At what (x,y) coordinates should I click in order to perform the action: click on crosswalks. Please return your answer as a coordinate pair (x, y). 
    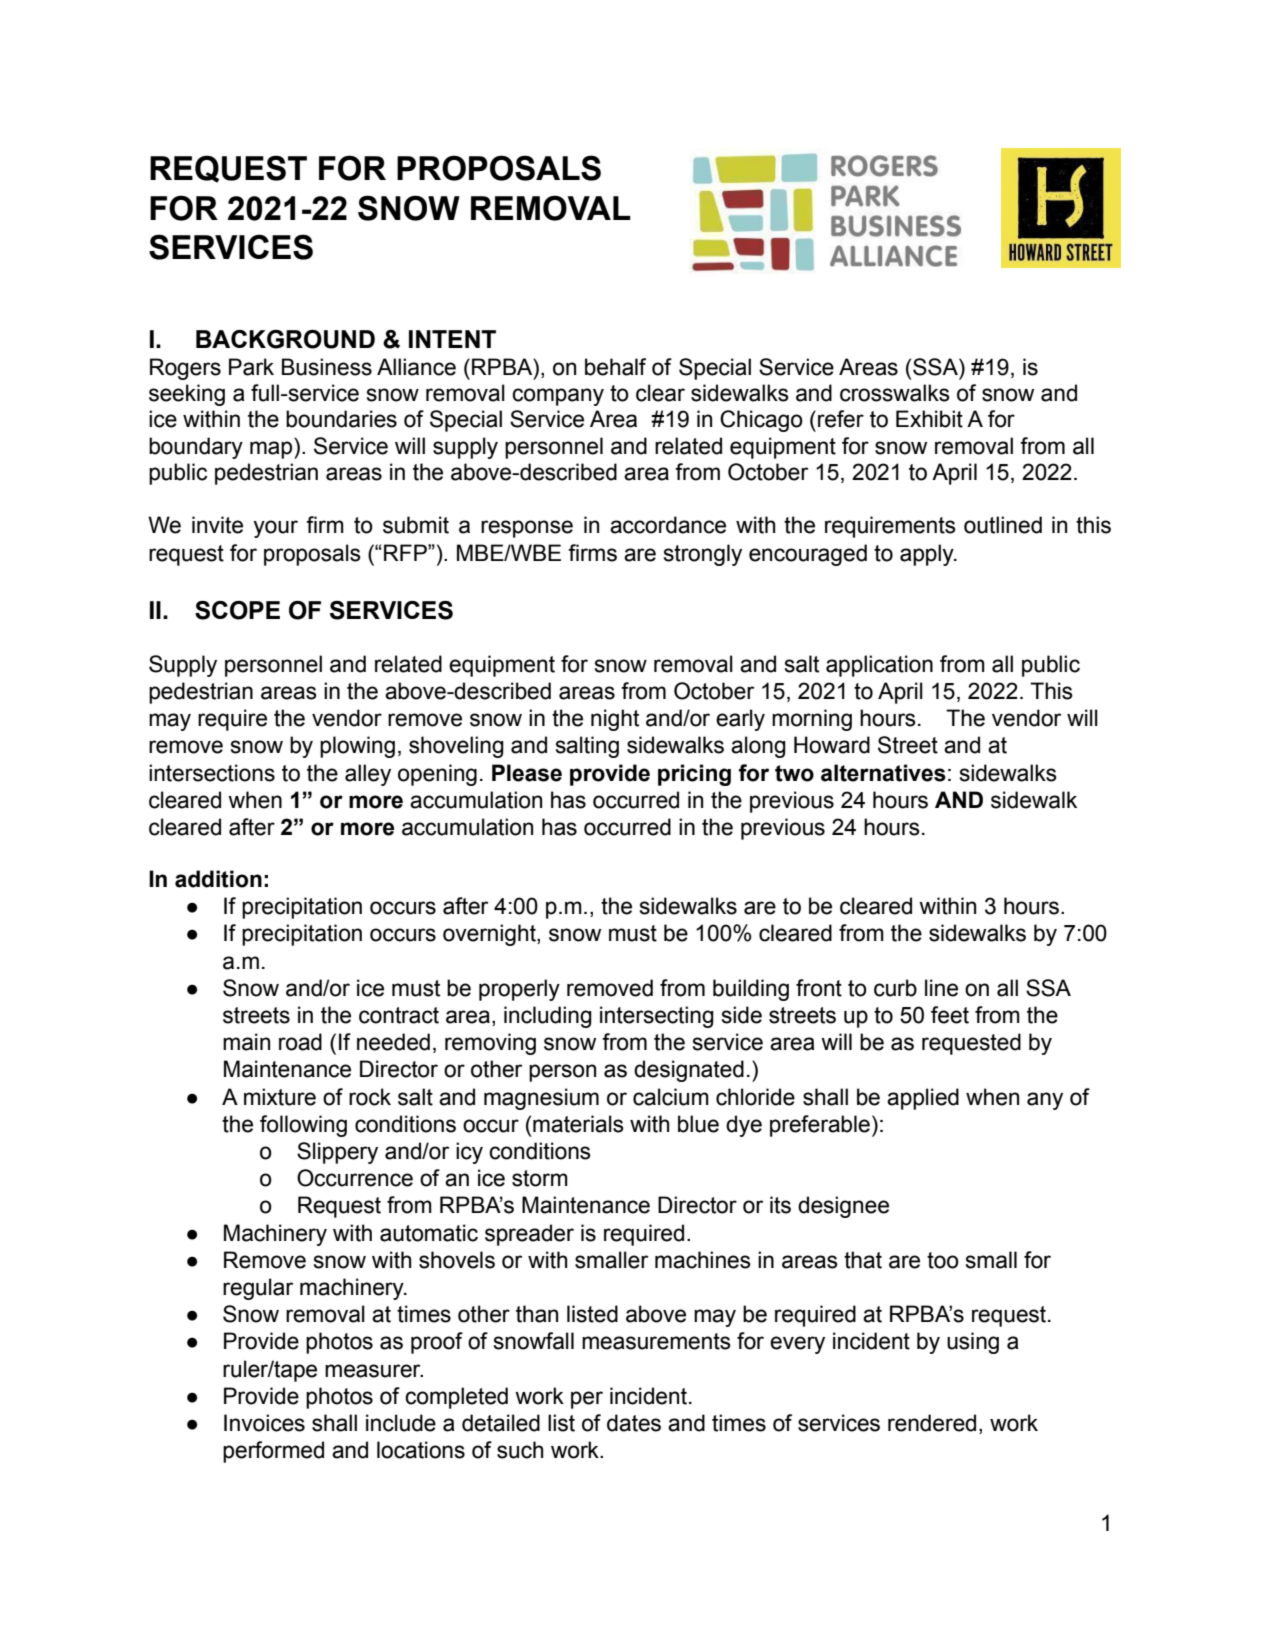
    Looking at the image, I should click on (895, 393).
